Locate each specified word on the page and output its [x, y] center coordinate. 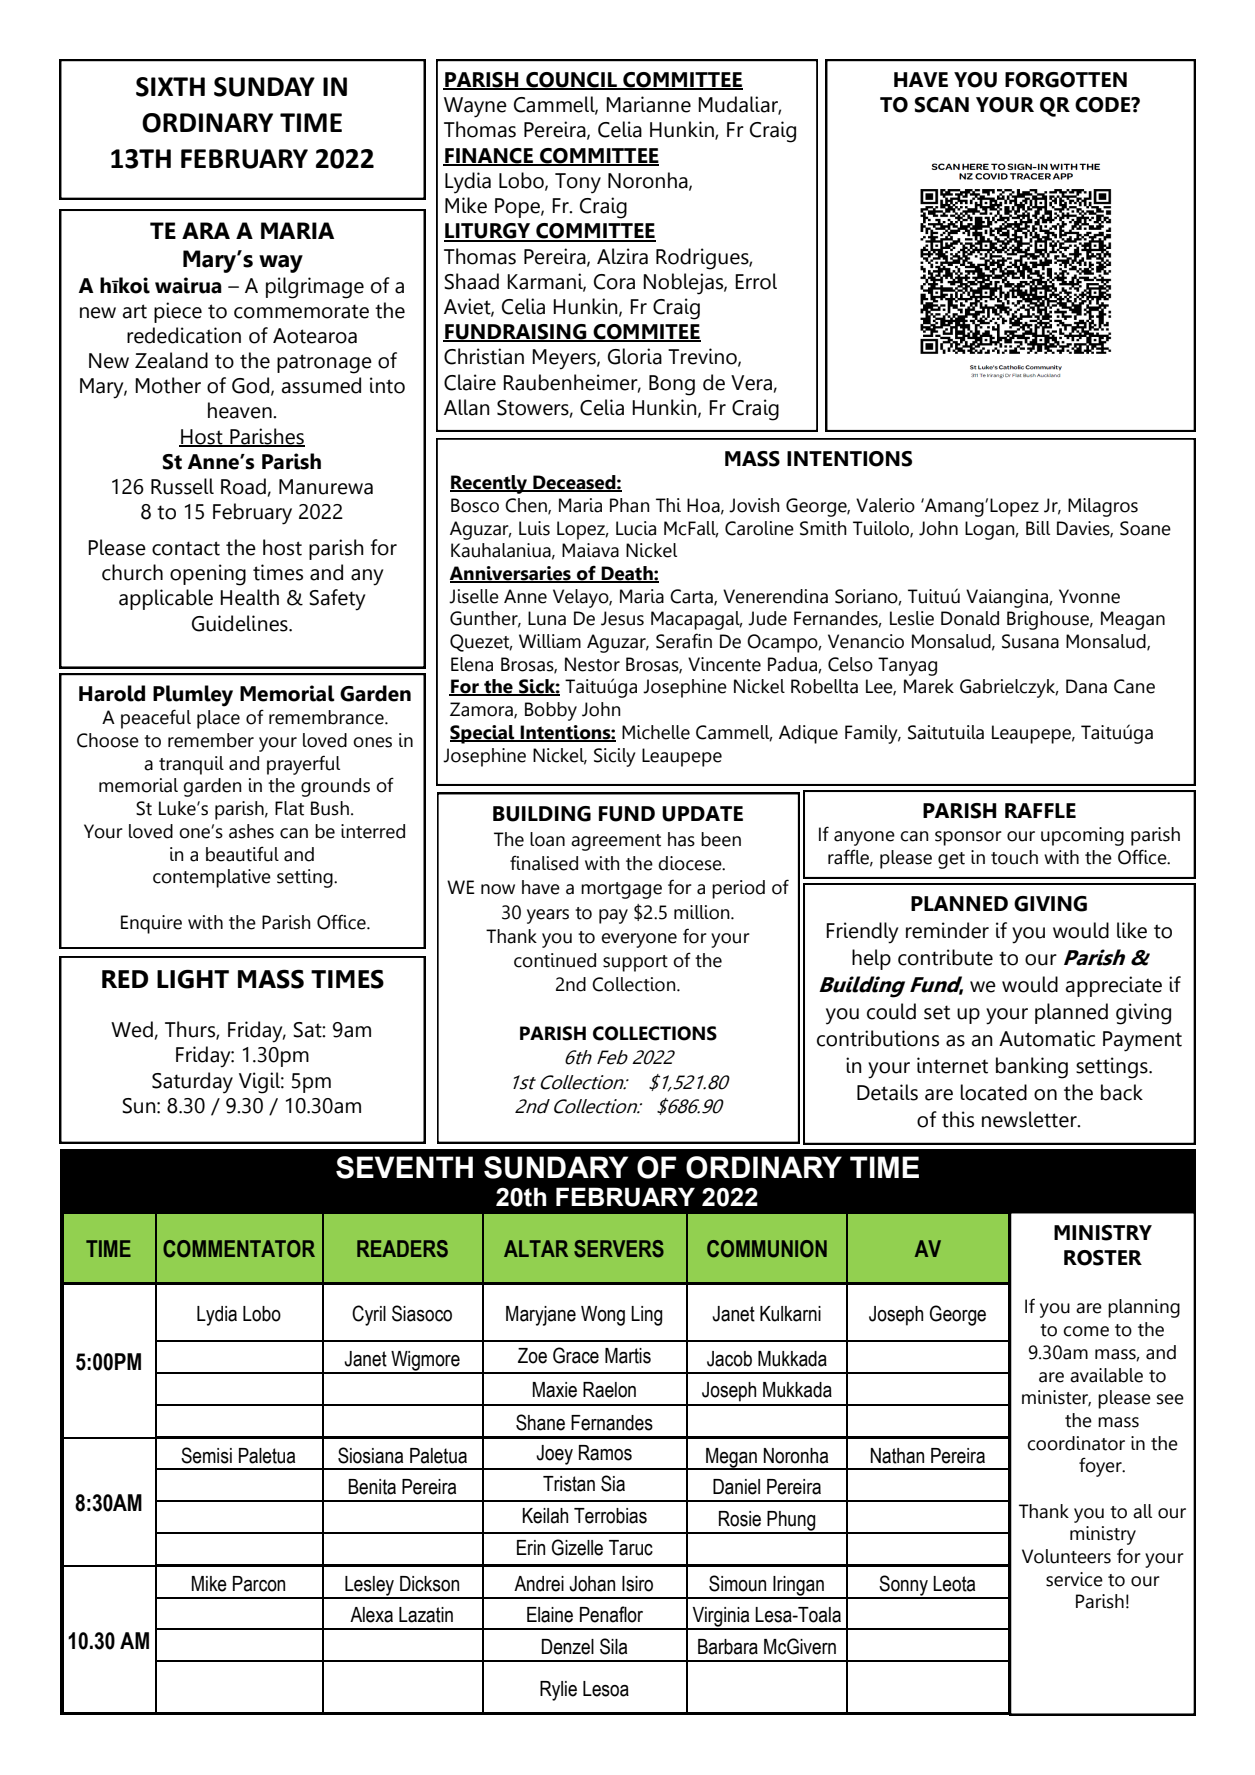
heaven [241, 410]
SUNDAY [264, 87]
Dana [1086, 686]
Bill [1038, 528]
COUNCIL [571, 81]
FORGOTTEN [1066, 80]
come [1086, 1331]
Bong [672, 385]
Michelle [656, 732]
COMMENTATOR [239, 1249]
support [635, 963]
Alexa [371, 1615]
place [218, 719]
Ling [646, 1316]
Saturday [192, 1083]
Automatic [1047, 1038]
